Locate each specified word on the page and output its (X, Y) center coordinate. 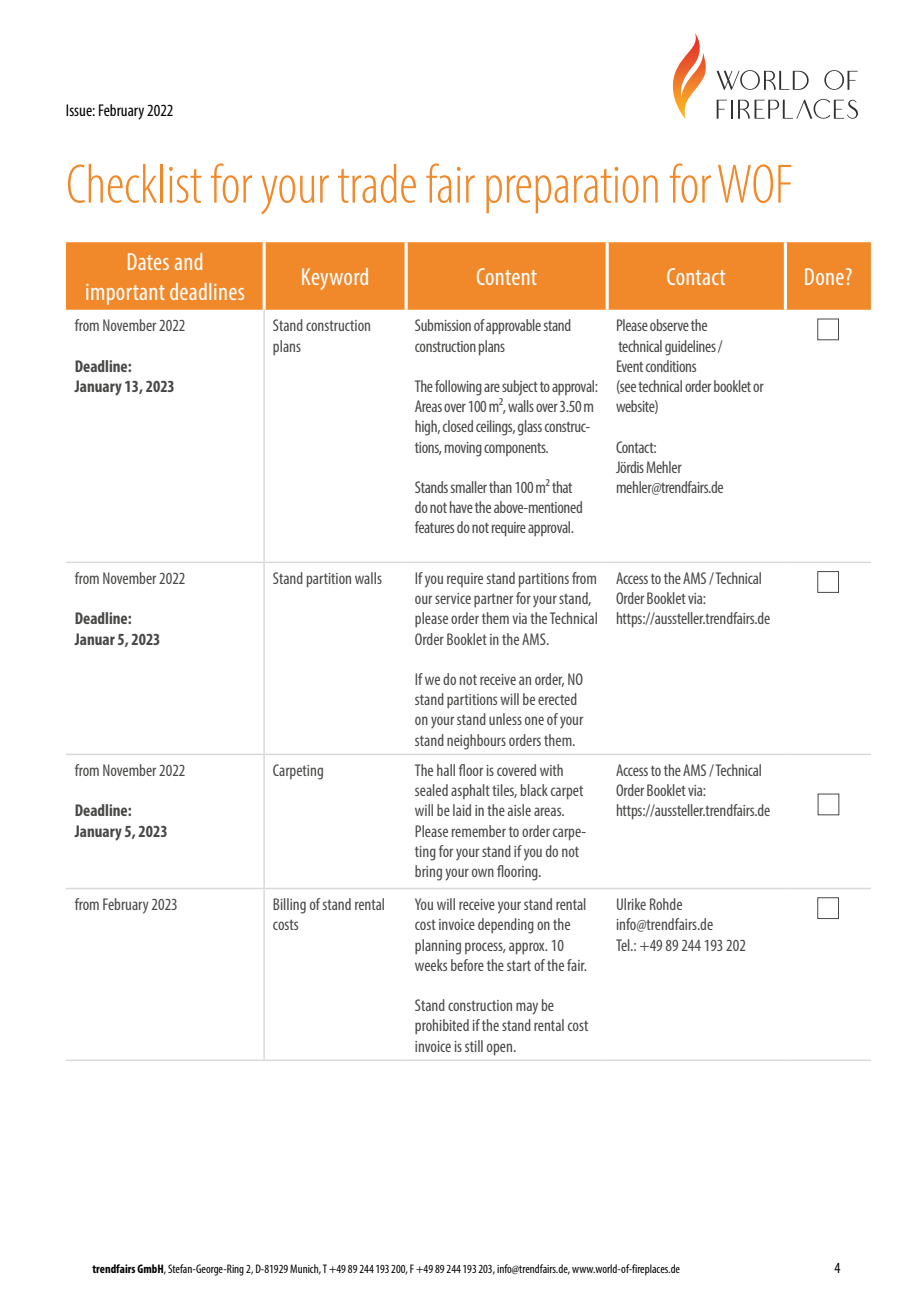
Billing (289, 906)
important (125, 294)
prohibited (442, 1026)
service (453, 598)
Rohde (666, 904)
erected (557, 699)
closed (458, 426)
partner (493, 600)
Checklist (134, 183)
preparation (572, 190)
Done (824, 276)
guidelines (690, 348)
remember (479, 831)
